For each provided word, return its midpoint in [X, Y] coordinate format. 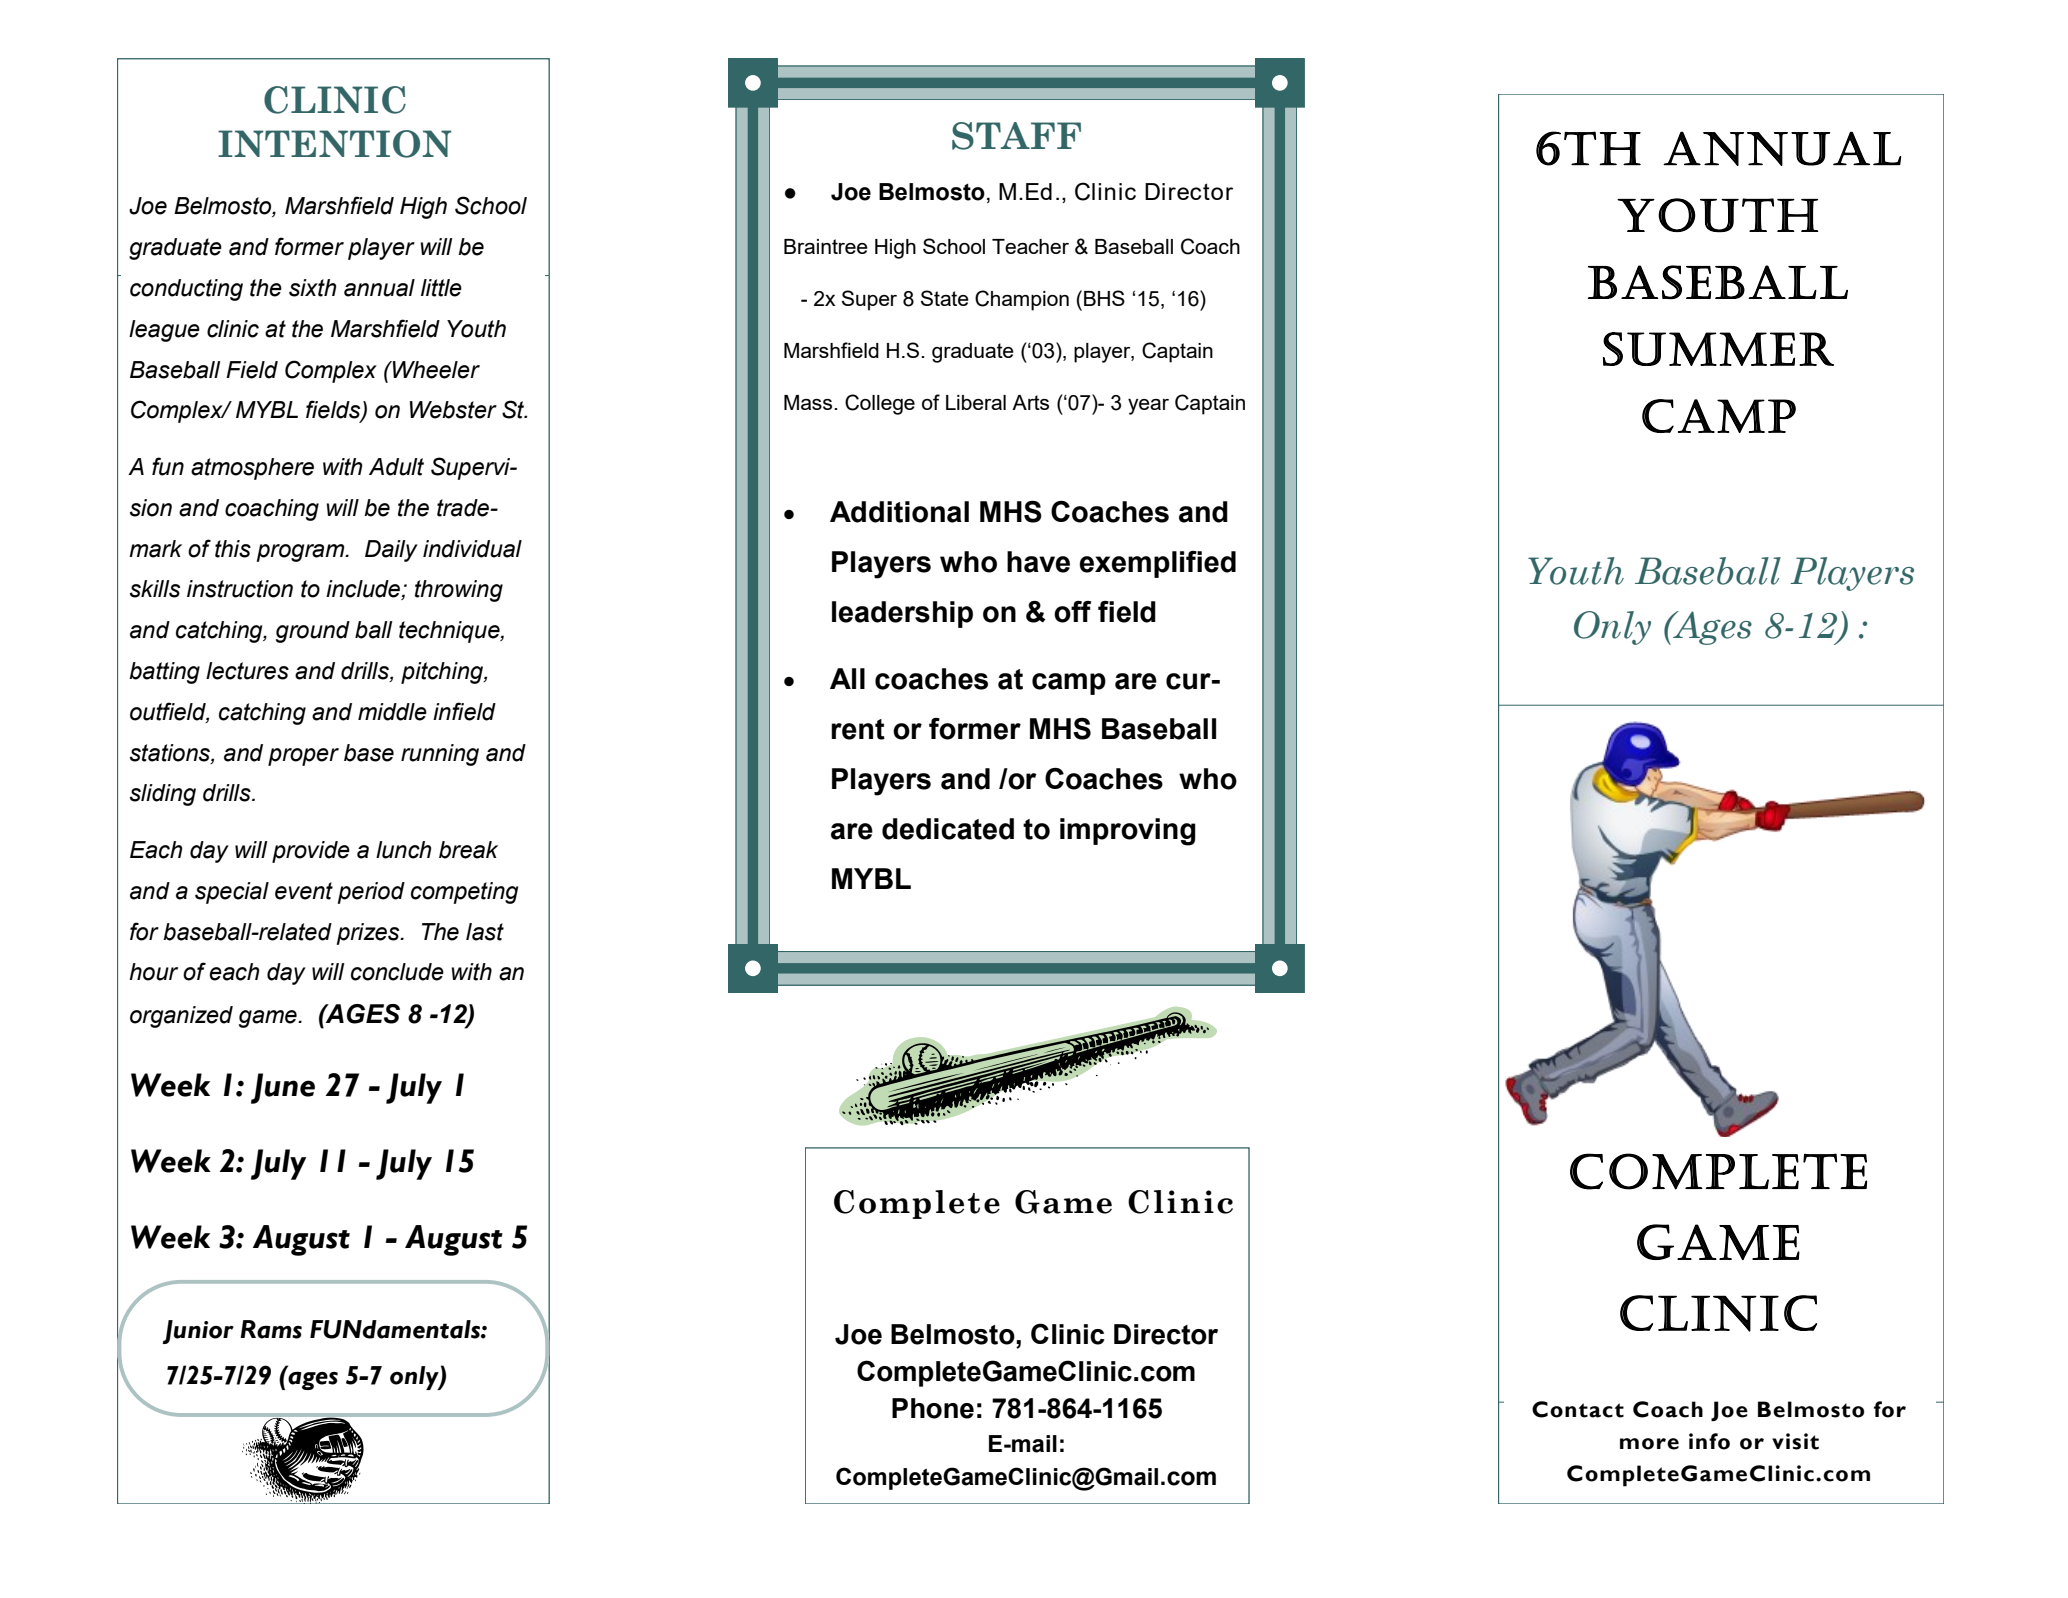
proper [303, 757]
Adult [396, 467]
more [1649, 1444]
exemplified [1157, 564]
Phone [933, 1408]
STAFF [1016, 136]
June [283, 1088]
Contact [1578, 1409]
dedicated [948, 829]
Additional [899, 512]
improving [1128, 832]
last [485, 932]
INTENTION [335, 144]
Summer [1718, 349]
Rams [271, 1329]
